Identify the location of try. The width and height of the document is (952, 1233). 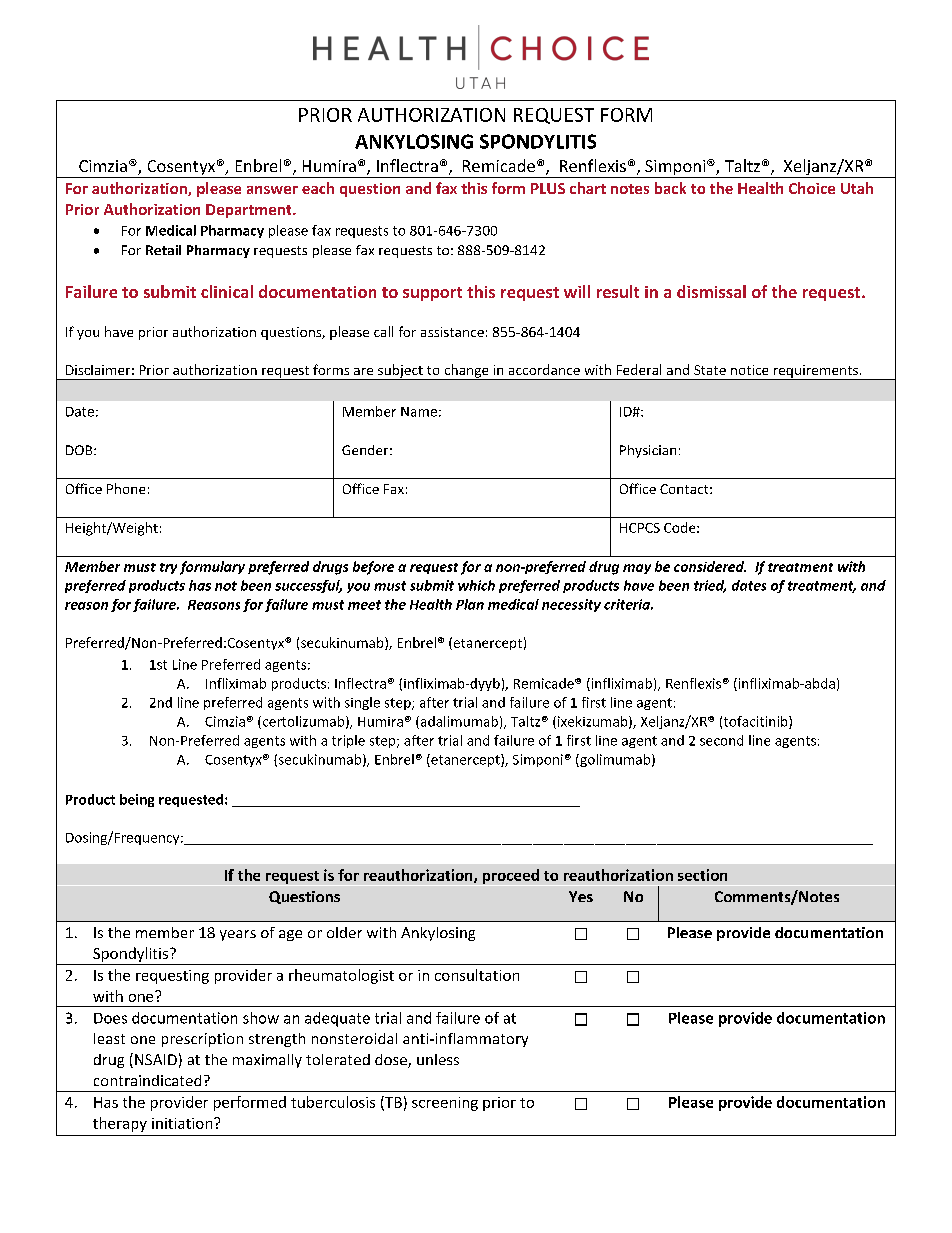
(168, 568).
